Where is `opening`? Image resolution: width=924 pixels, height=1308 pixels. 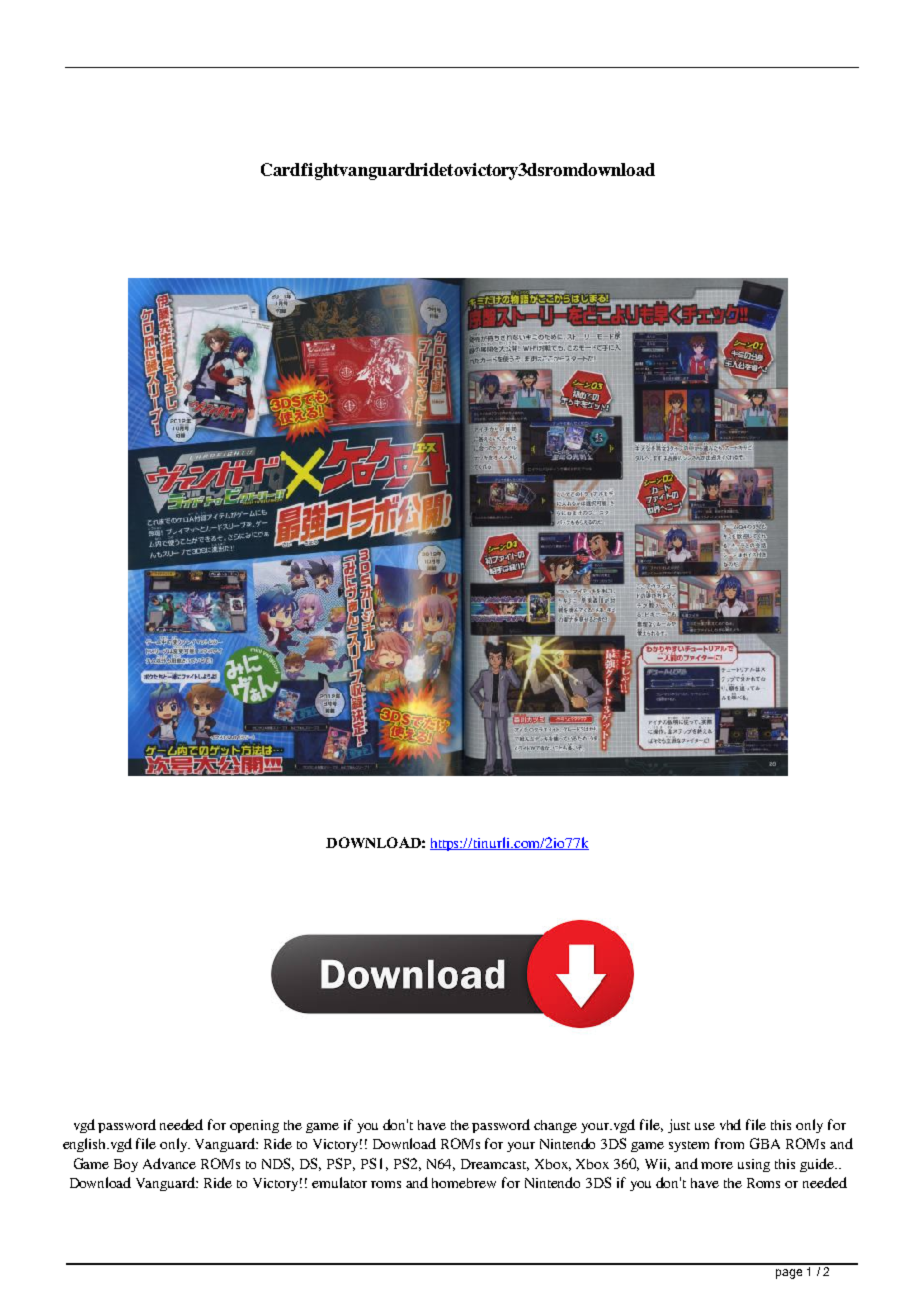 opening is located at coordinates (254, 1126).
